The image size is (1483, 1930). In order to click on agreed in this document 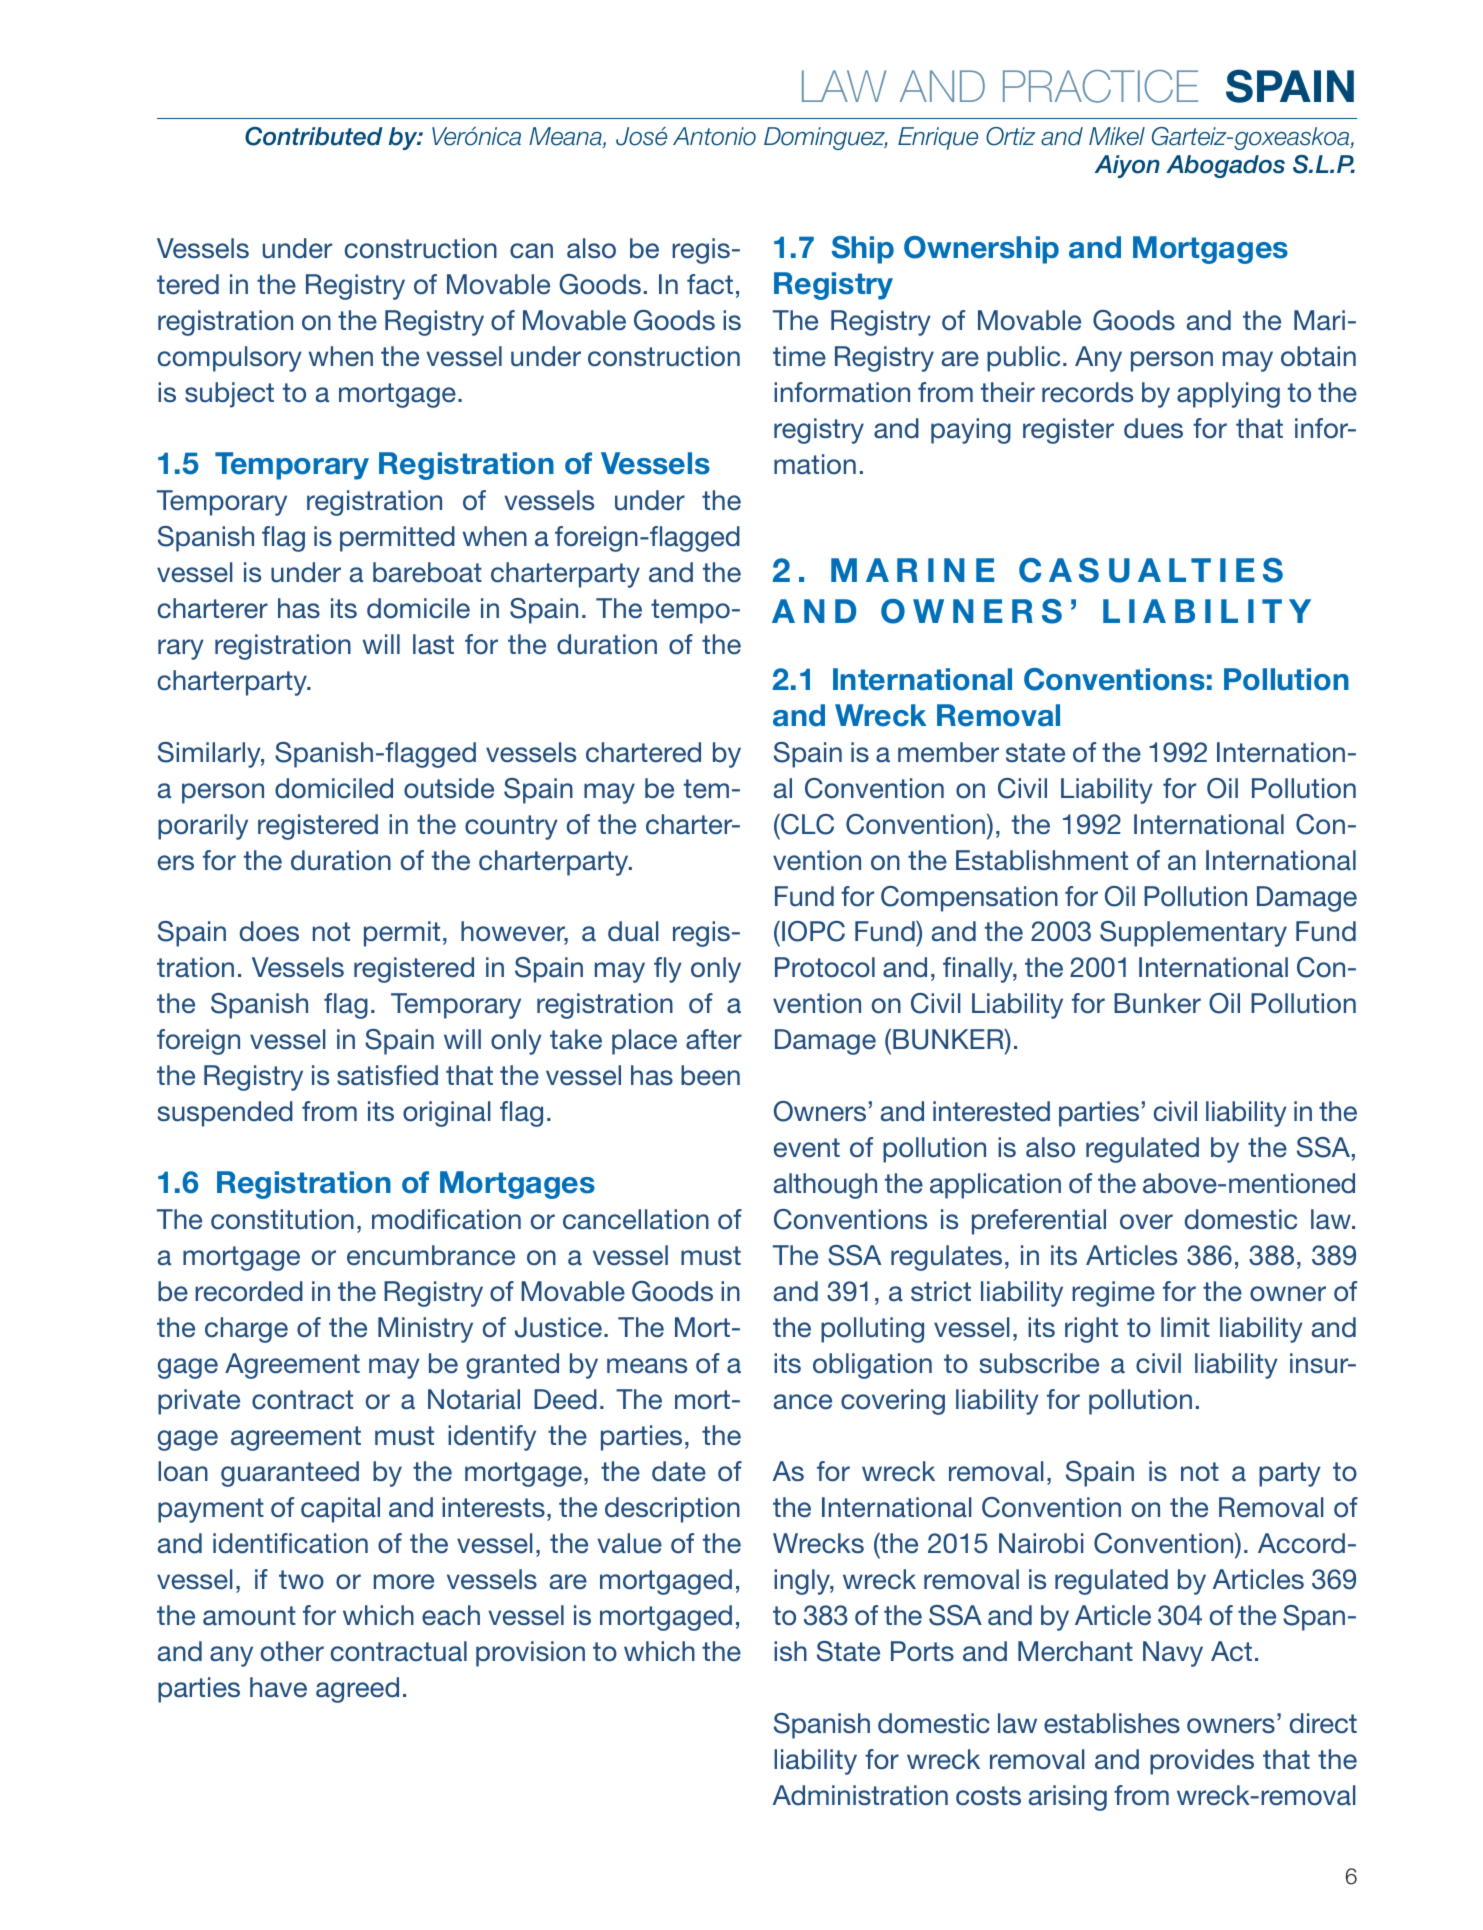, I will do `click(357, 1690)`.
